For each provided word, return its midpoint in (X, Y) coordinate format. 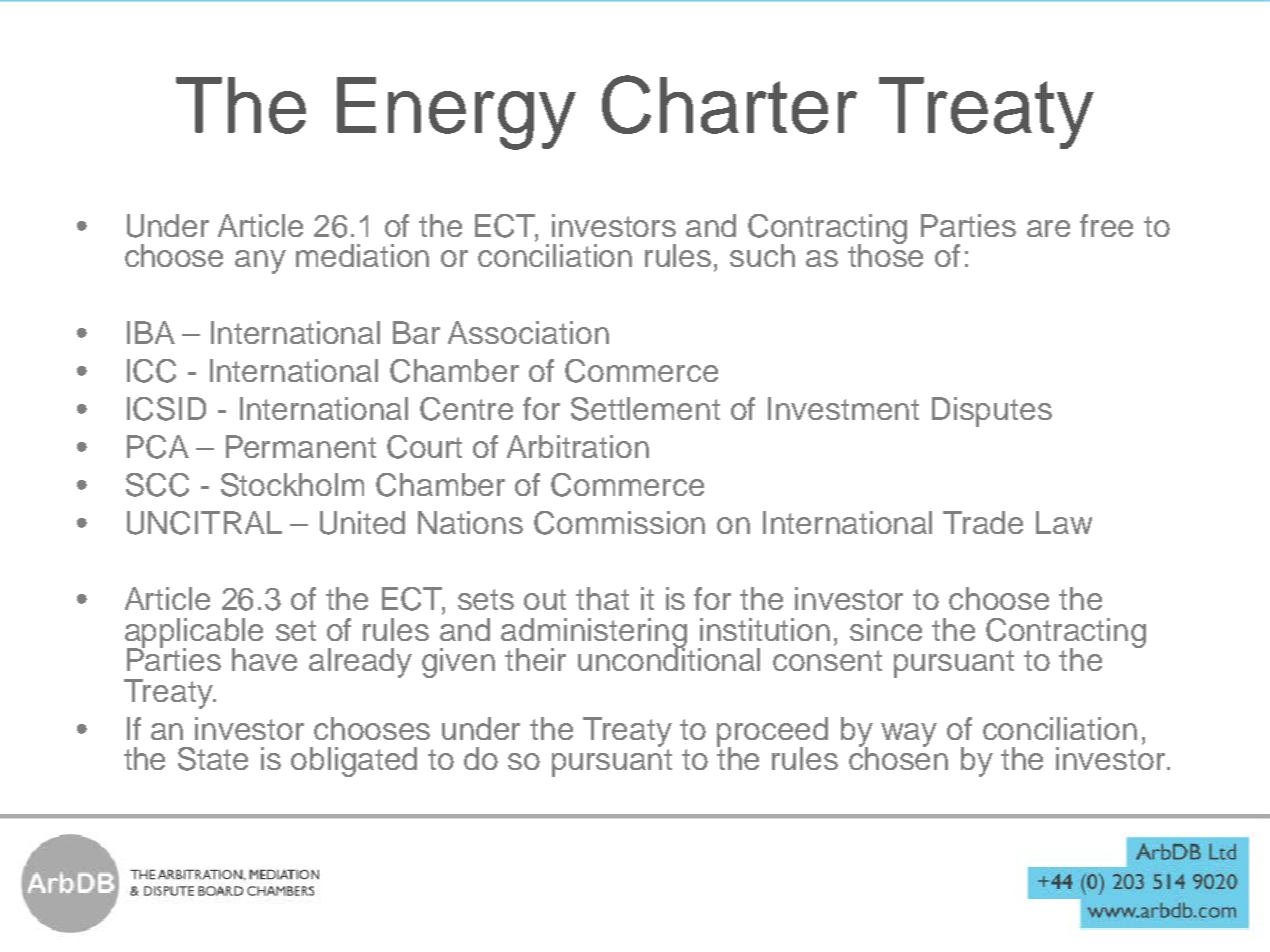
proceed (772, 733)
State (213, 759)
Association (528, 332)
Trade (983, 522)
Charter (729, 104)
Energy (456, 113)
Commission (619, 523)
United (362, 523)
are (1048, 228)
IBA (151, 332)
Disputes (992, 412)
